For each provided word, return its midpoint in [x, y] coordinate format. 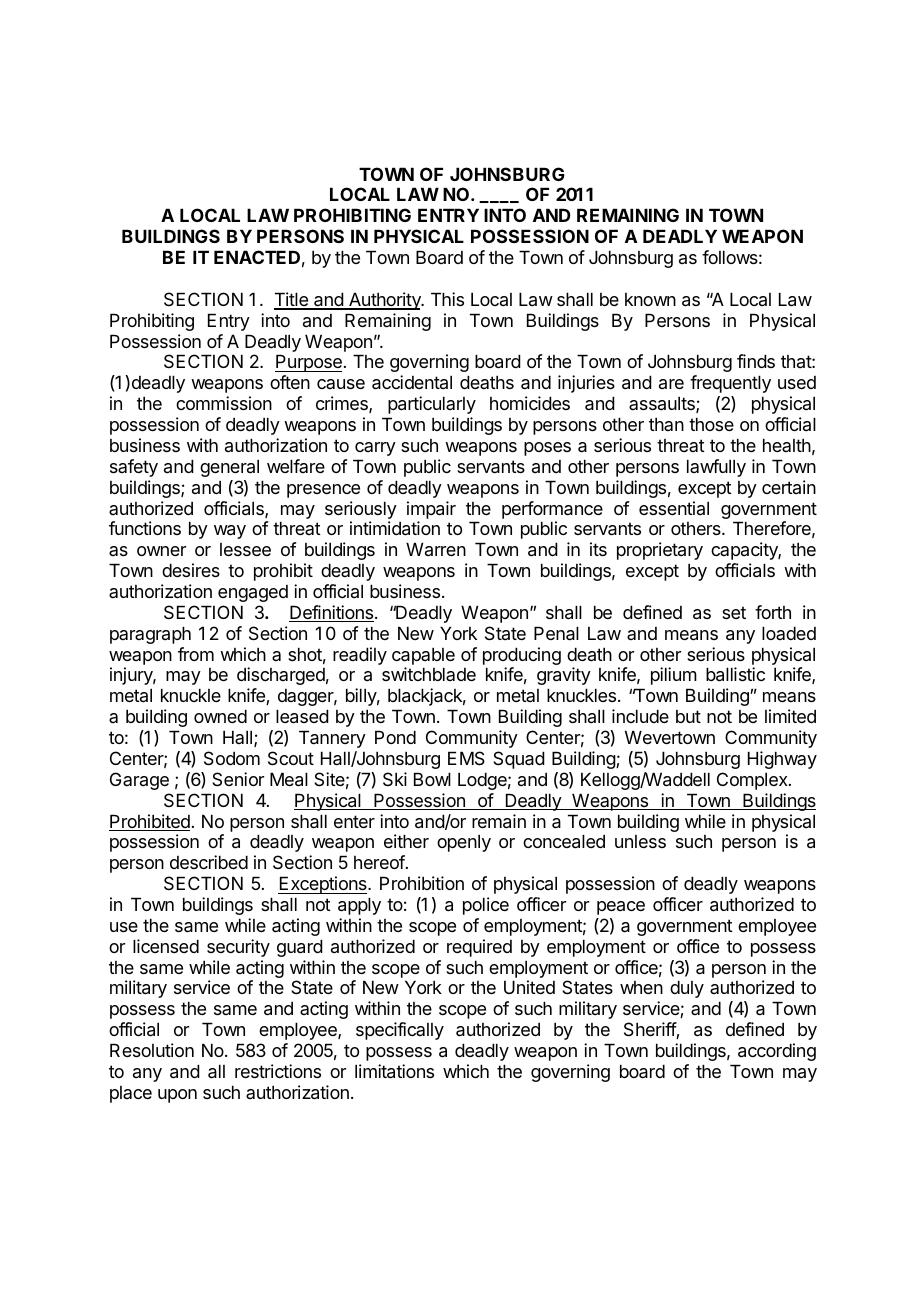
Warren [436, 549]
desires [191, 570]
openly [464, 843]
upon [177, 1096]
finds [756, 361]
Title [292, 300]
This [447, 299]
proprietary [660, 551]
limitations [394, 1071]
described [209, 862]
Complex [753, 781]
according [777, 1052]
